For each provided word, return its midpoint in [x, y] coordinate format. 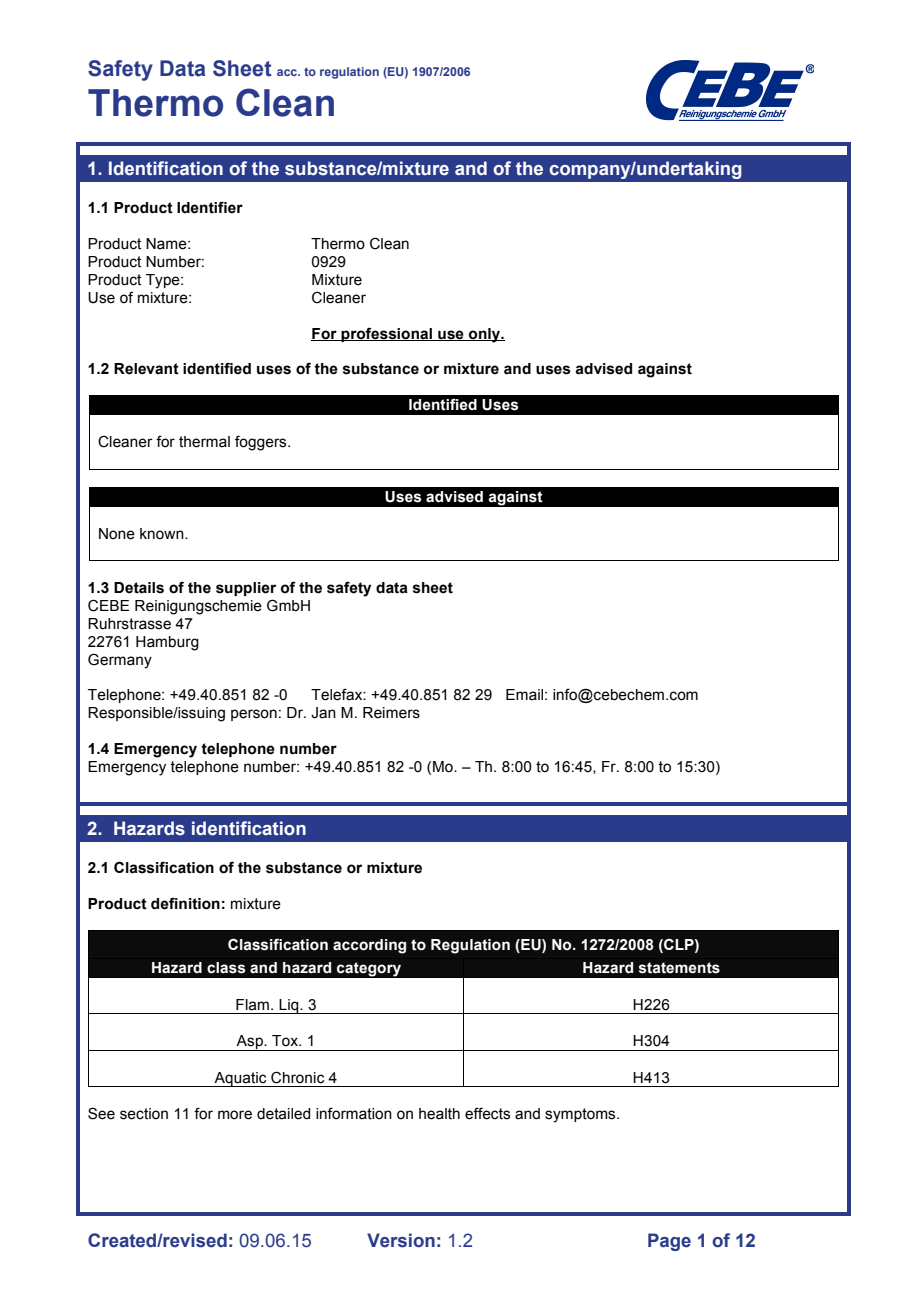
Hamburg [167, 643]
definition [185, 903]
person [254, 715]
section [144, 1114]
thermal [204, 442]
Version [401, 1240]
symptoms [581, 1115]
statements [679, 968]
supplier [246, 589]
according [369, 946]
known [163, 534]
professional [387, 334]
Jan [323, 713]
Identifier [210, 207]
